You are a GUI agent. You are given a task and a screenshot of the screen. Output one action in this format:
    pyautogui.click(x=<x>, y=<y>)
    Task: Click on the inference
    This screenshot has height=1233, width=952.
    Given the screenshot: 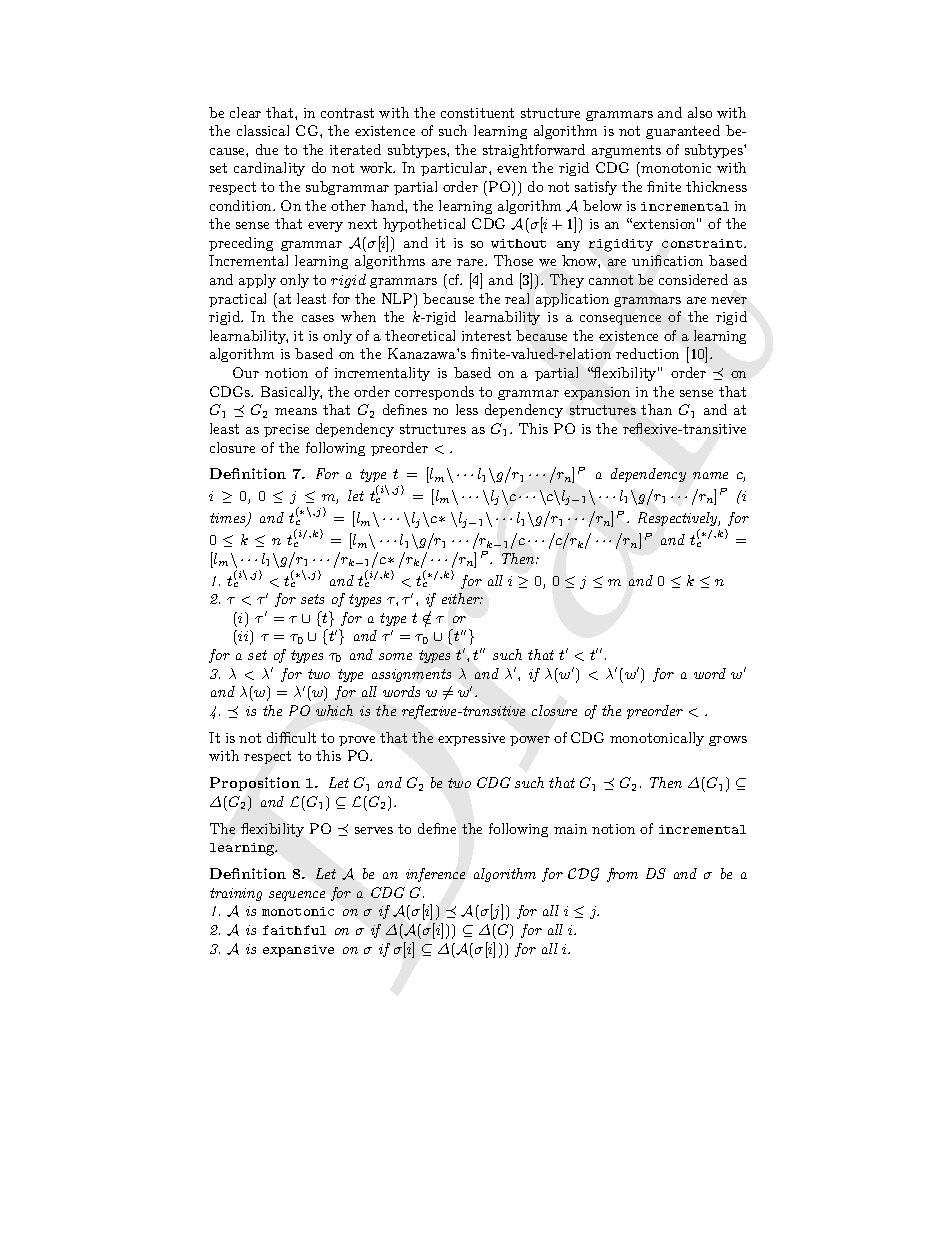 What is the action you would take?
    pyautogui.click(x=435, y=875)
